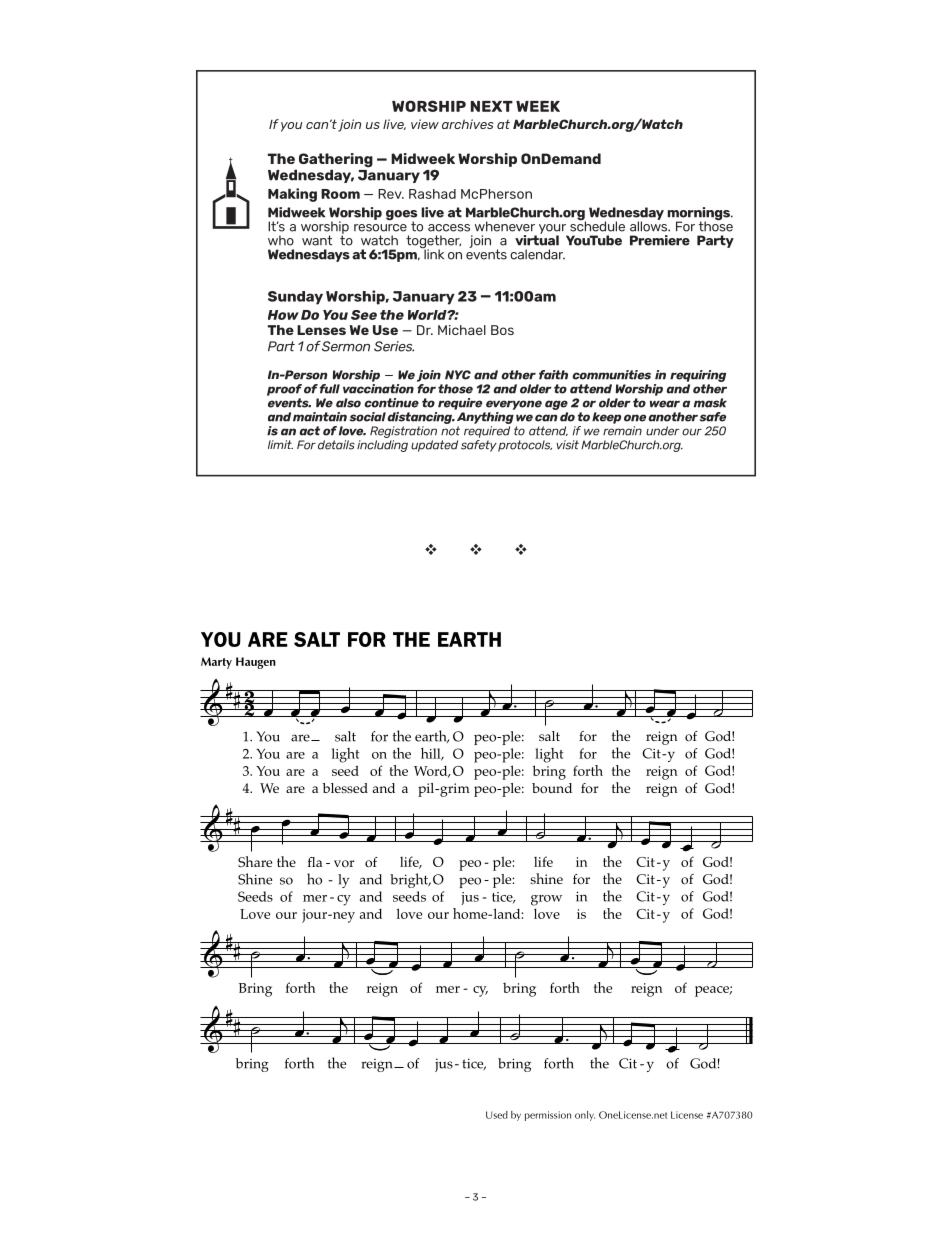 This image has width=952, height=1233. Describe the element at coordinates (665, 404) in the image. I see `wear` at that location.
